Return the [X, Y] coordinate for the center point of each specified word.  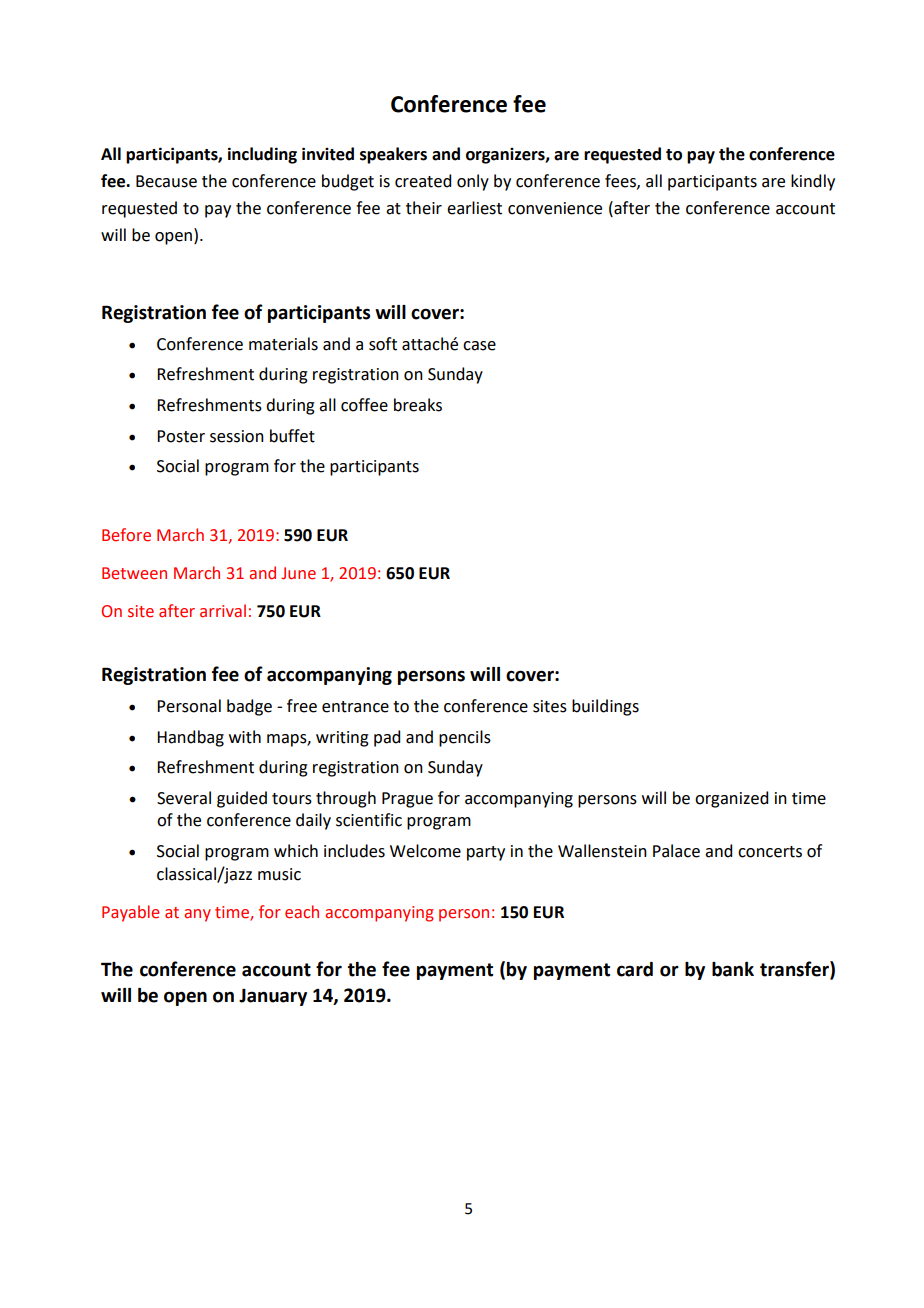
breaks [418, 405]
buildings [605, 707]
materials [283, 344]
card [635, 969]
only [473, 182]
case [479, 346]
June [298, 573]
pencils [465, 738]
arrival [223, 611]
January [273, 997]
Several [184, 798]
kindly [813, 182]
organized [731, 799]
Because [166, 181]
